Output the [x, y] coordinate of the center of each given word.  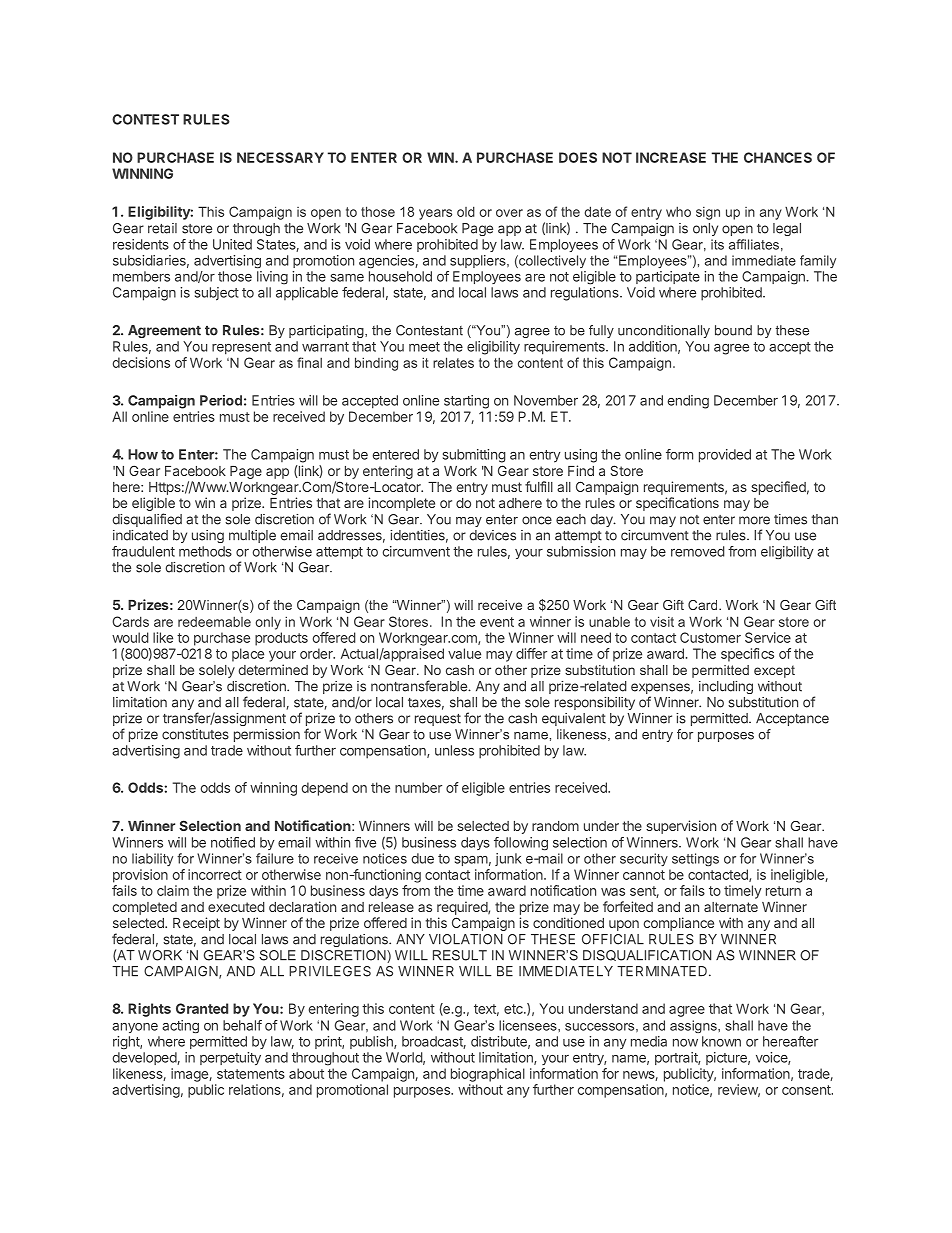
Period [221, 400]
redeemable [214, 621]
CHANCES [778, 157]
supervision [681, 827]
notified [233, 842]
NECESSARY [280, 157]
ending [688, 402]
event [497, 622]
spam [471, 861]
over [509, 213]
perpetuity [230, 1058]
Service [768, 637]
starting [466, 402]
